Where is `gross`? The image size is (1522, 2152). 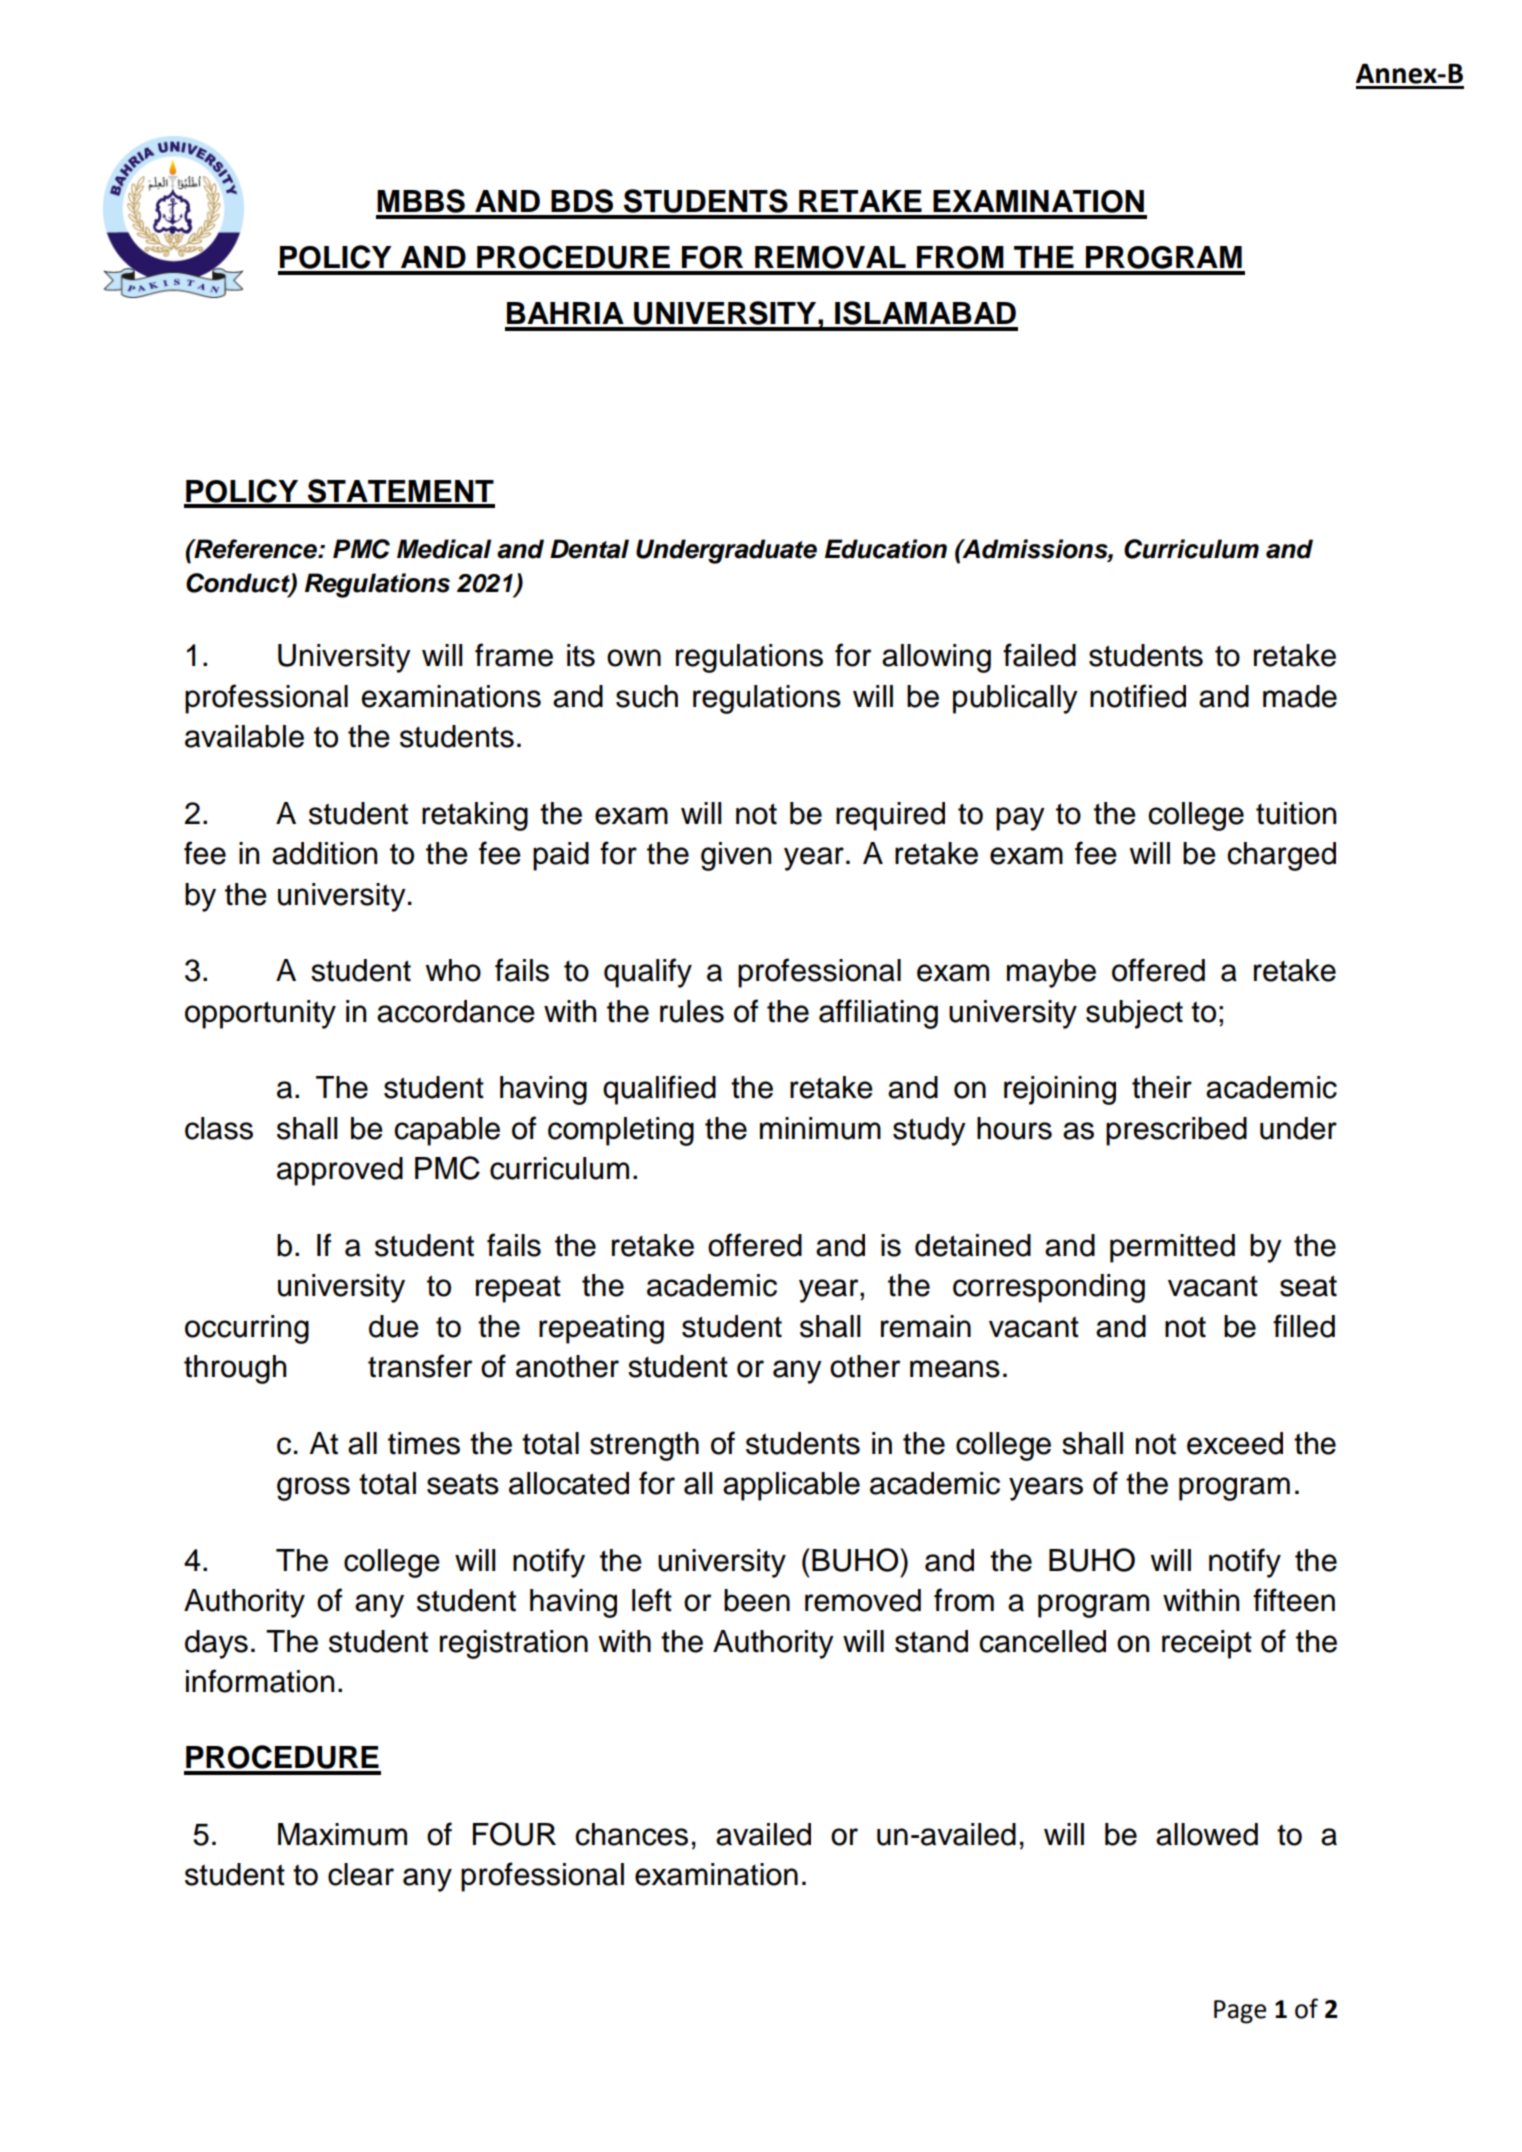
gross is located at coordinates (313, 1489).
